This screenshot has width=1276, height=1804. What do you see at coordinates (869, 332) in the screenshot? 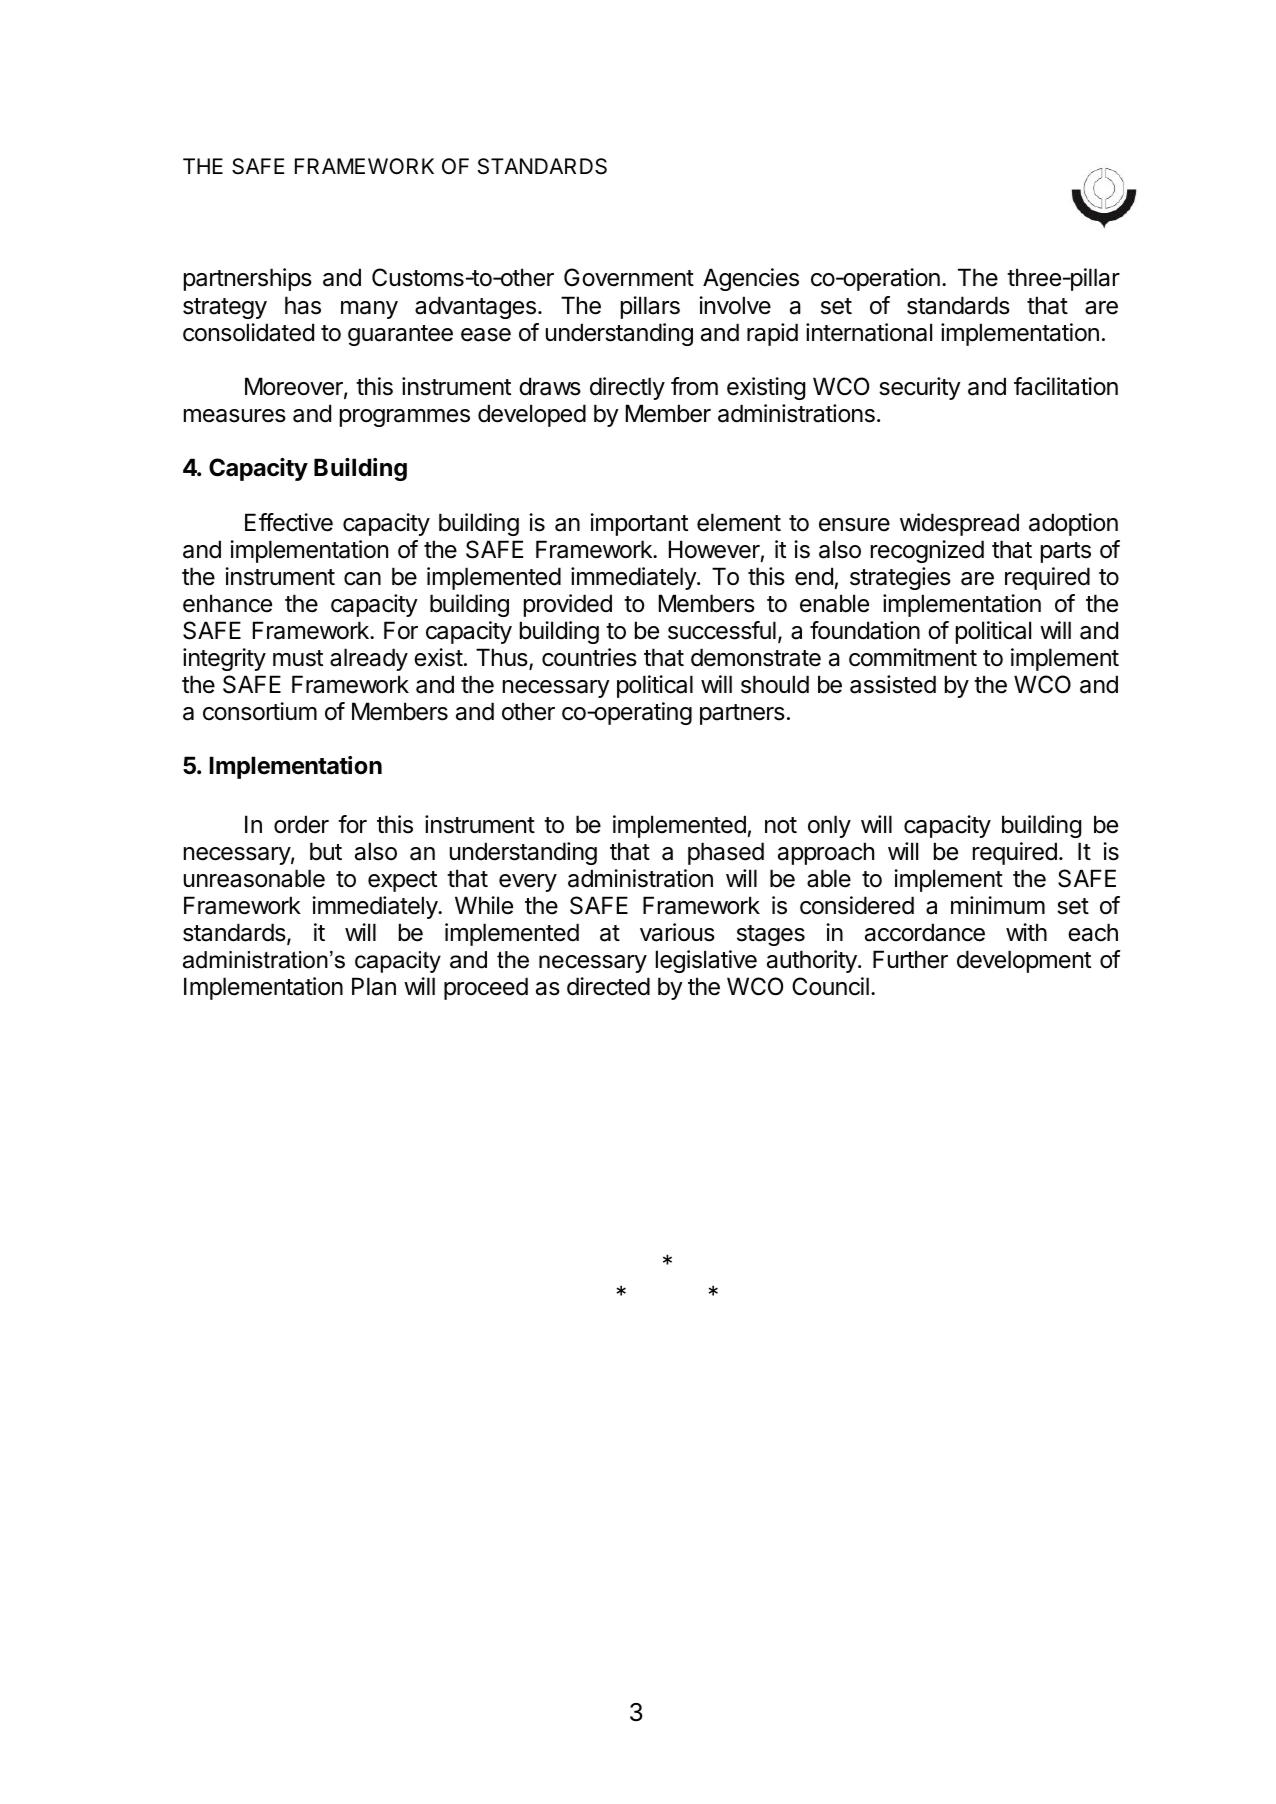
I see `international` at bounding box center [869, 332].
